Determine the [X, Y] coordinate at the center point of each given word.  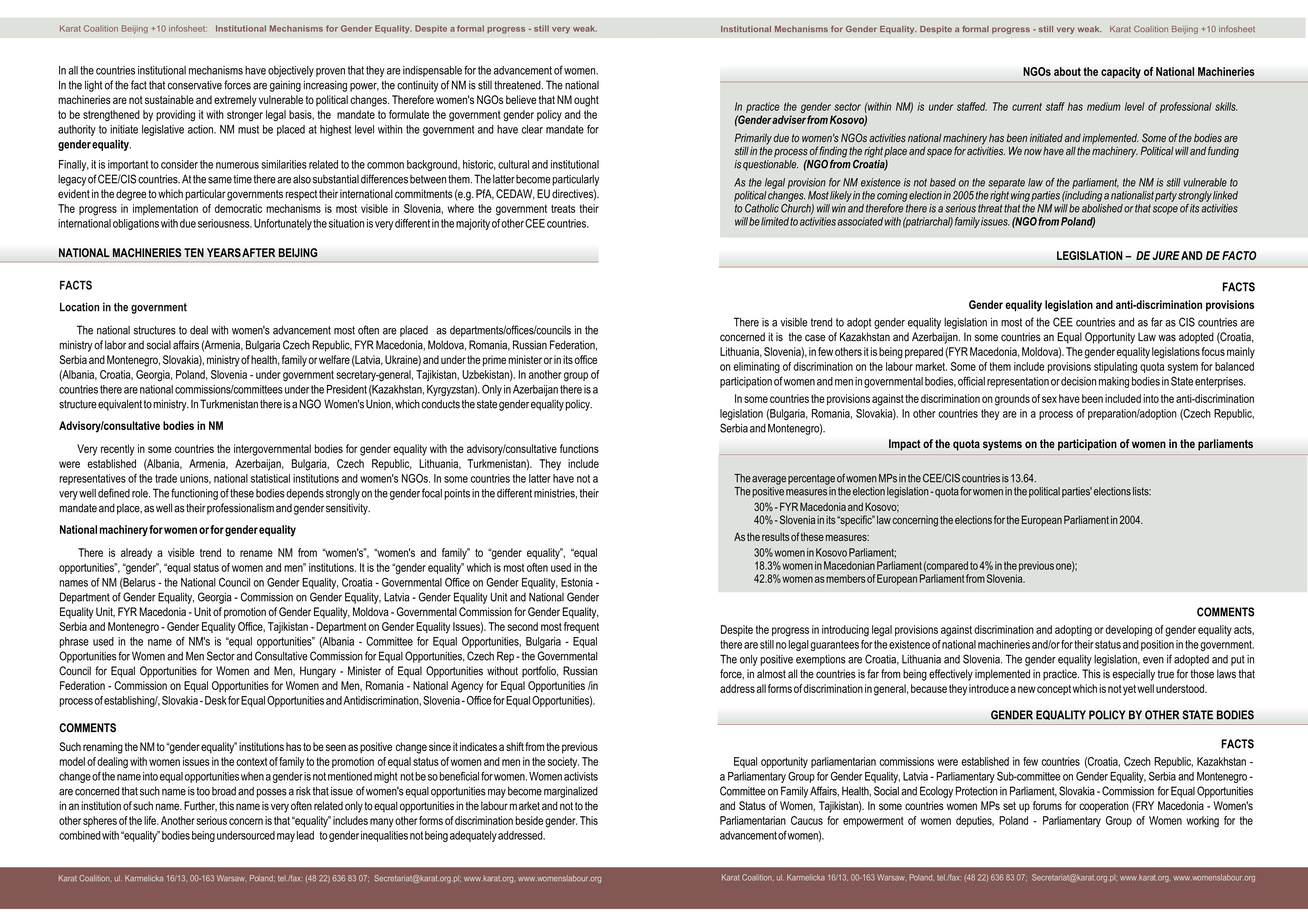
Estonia [577, 582]
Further [200, 806]
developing [1128, 631]
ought [586, 101]
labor [115, 345]
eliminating [756, 367]
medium [1104, 106]
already [136, 554]
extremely [235, 101]
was [1167, 338]
